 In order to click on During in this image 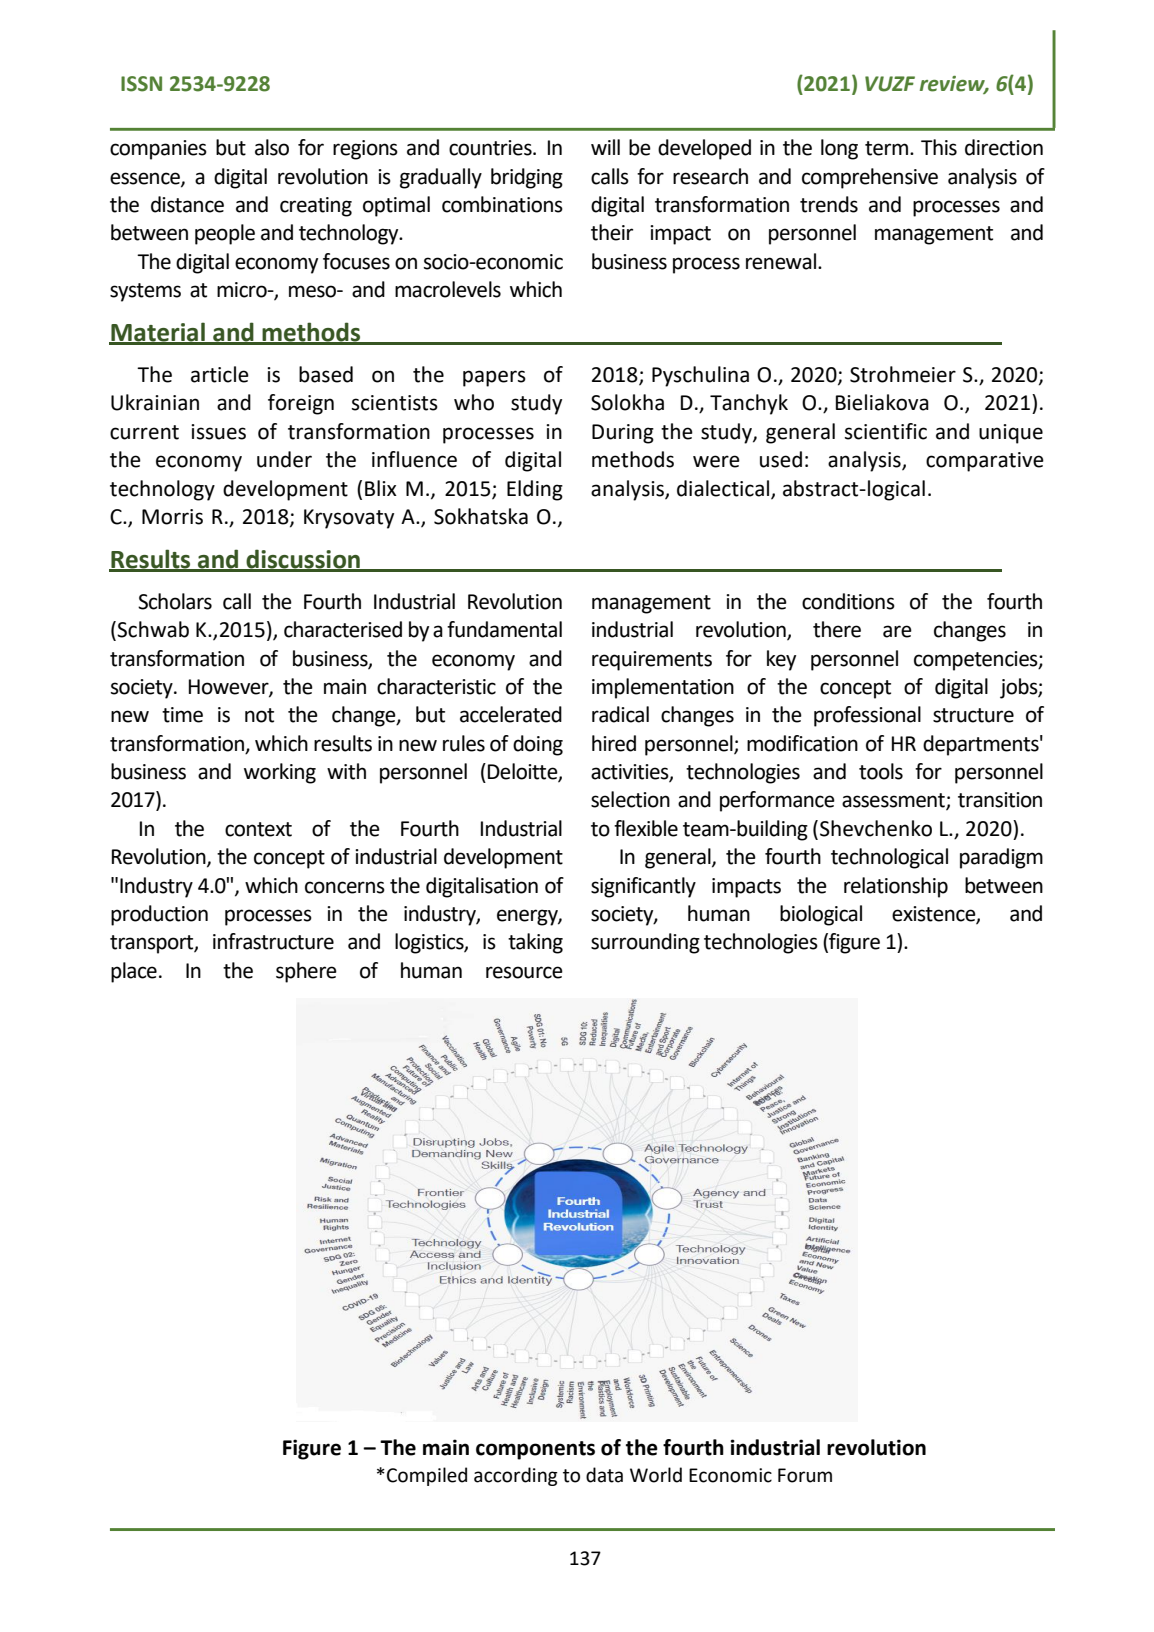, I will do `click(623, 434)`.
